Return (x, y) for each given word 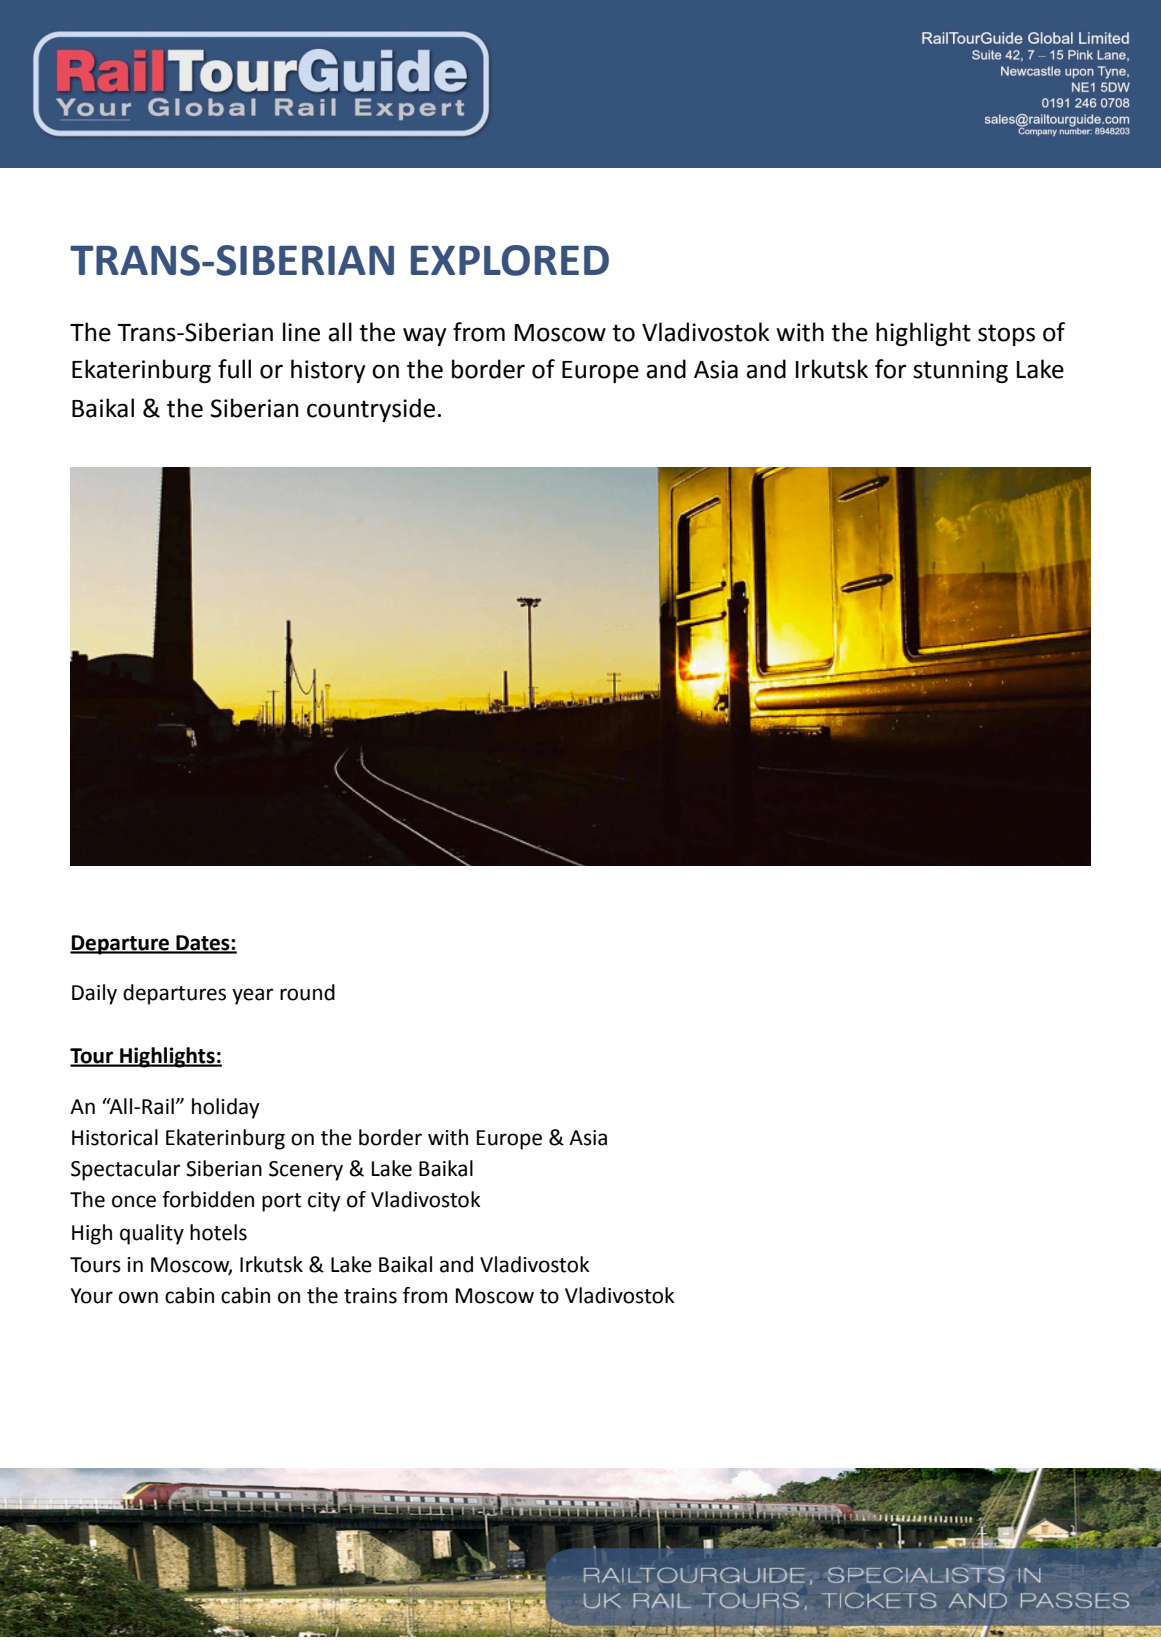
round (307, 992)
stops (1006, 335)
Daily (94, 994)
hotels (218, 1232)
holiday (226, 1108)
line (301, 332)
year (253, 996)
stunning (960, 371)
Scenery (306, 1171)
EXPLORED (510, 260)
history (328, 371)
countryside (371, 410)
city (324, 1202)
